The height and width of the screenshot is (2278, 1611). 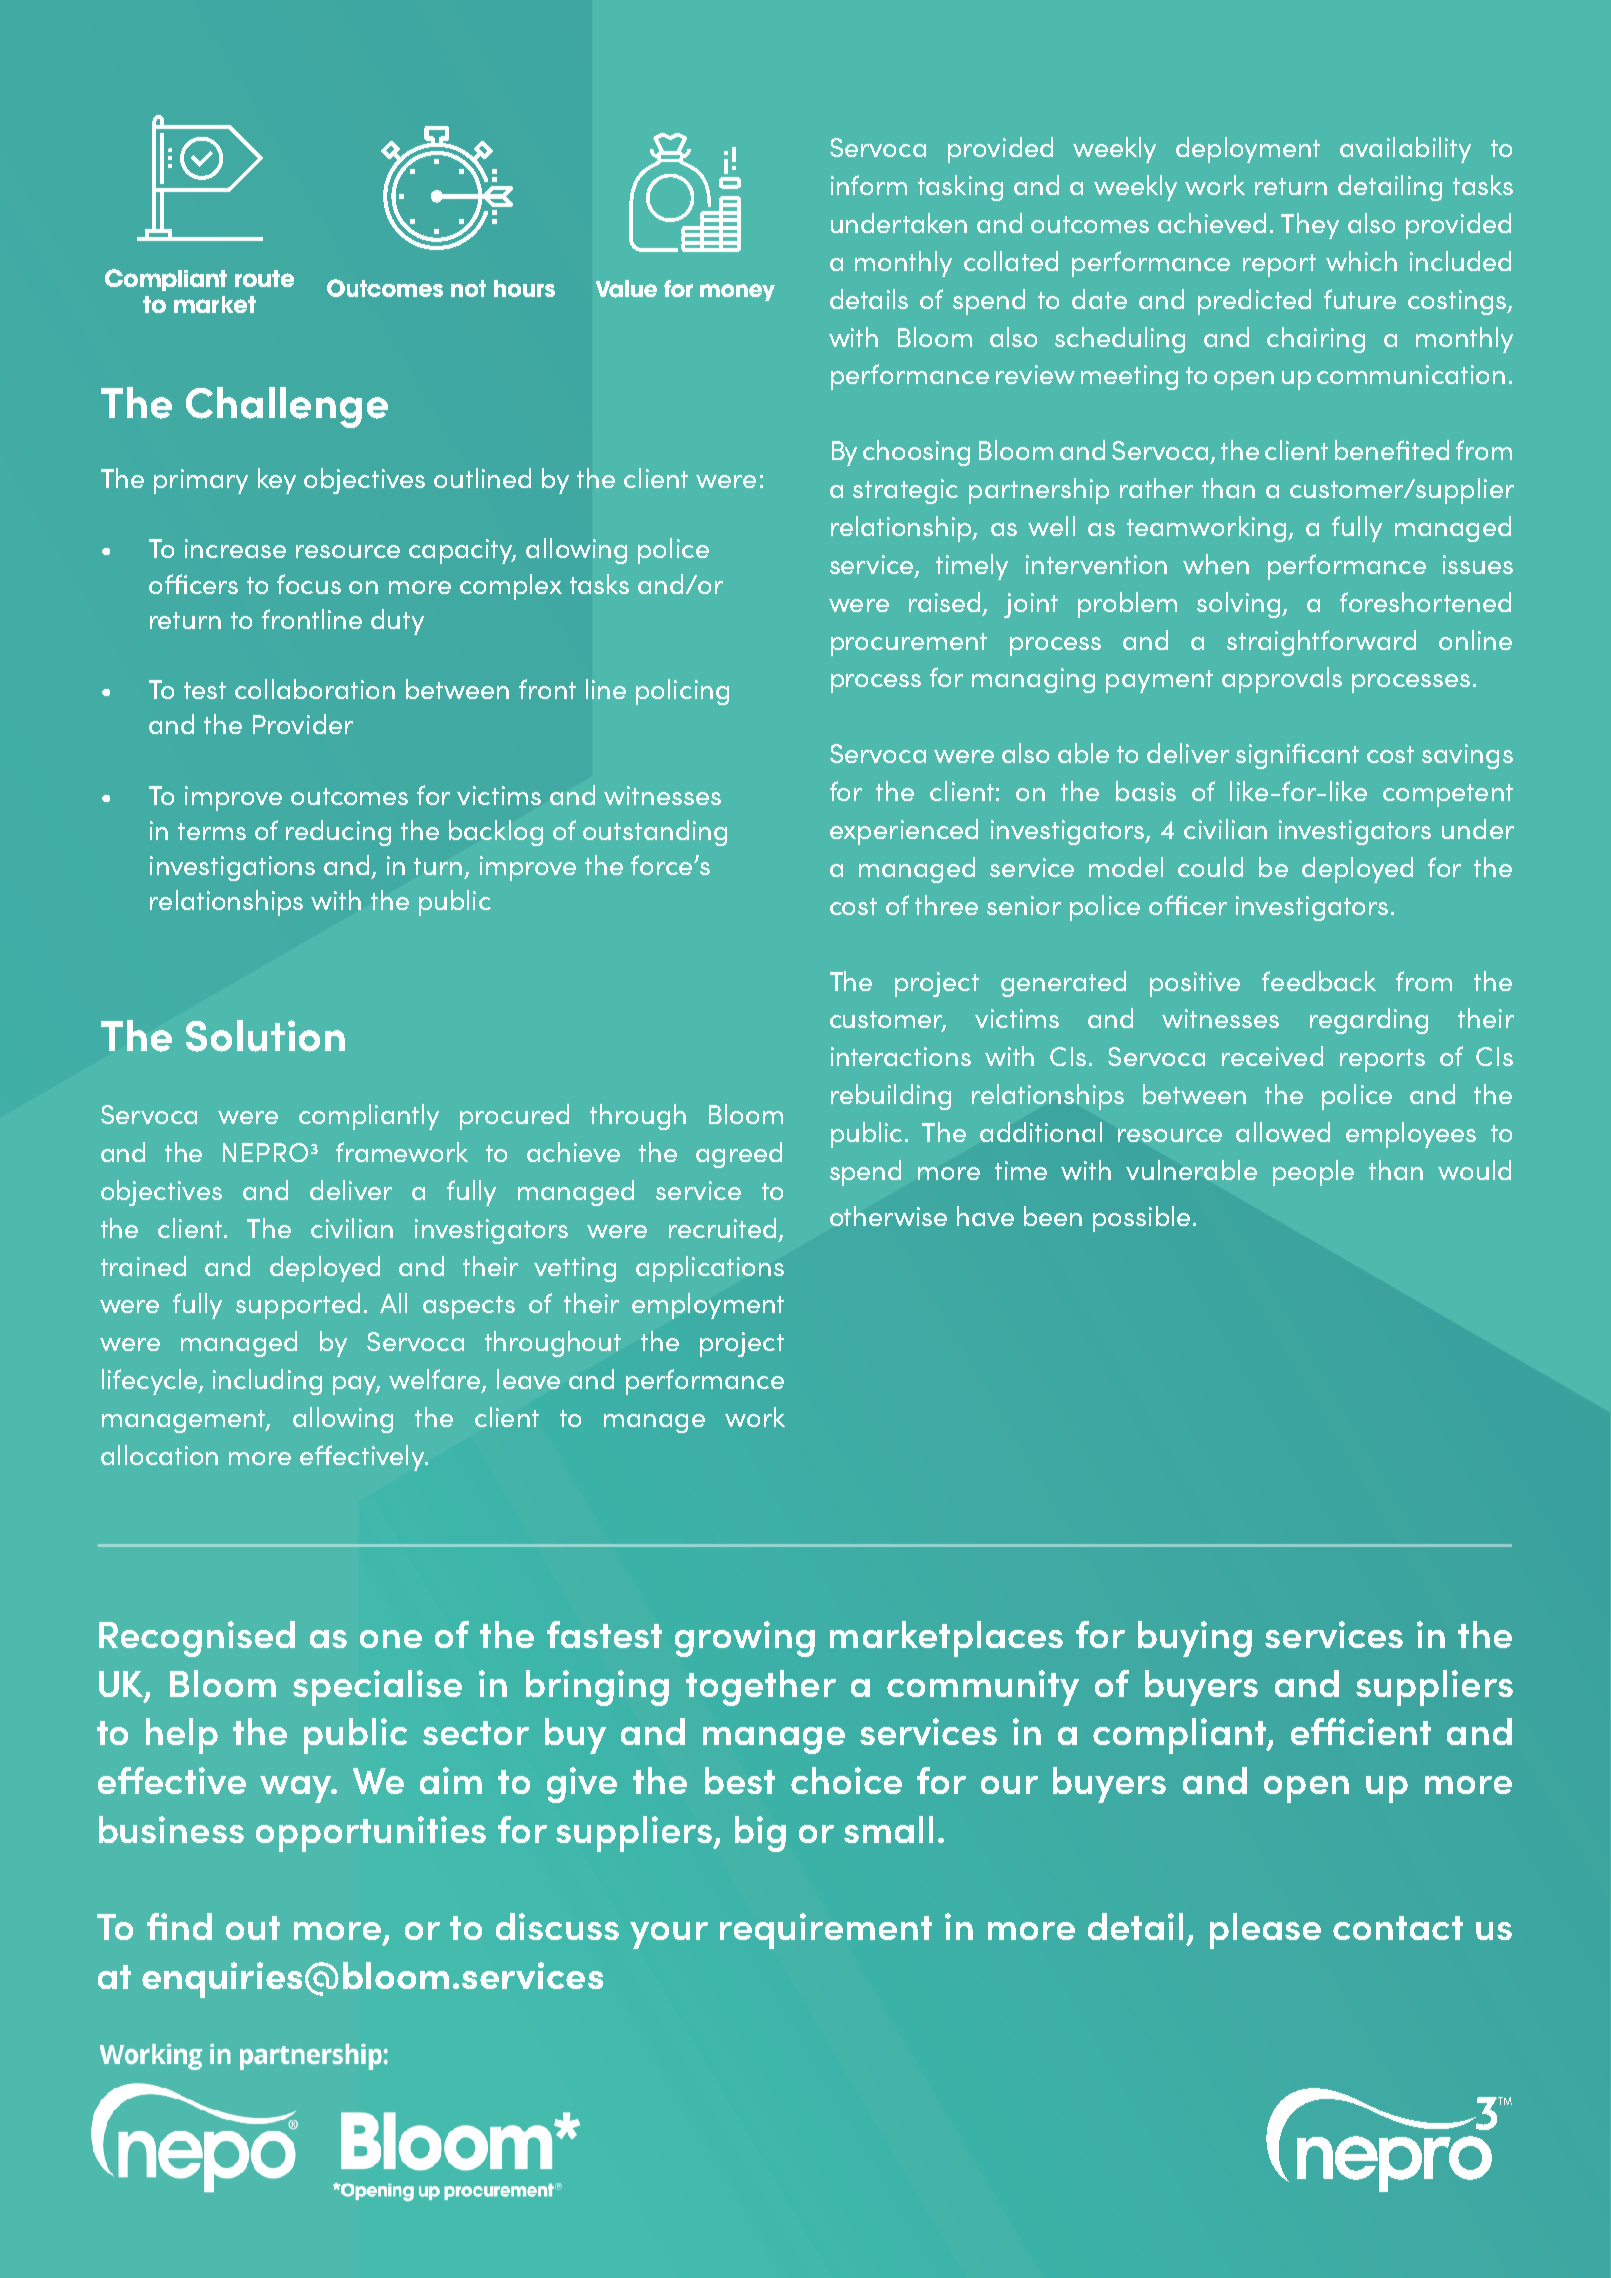 I want to click on inform, so click(x=869, y=185).
